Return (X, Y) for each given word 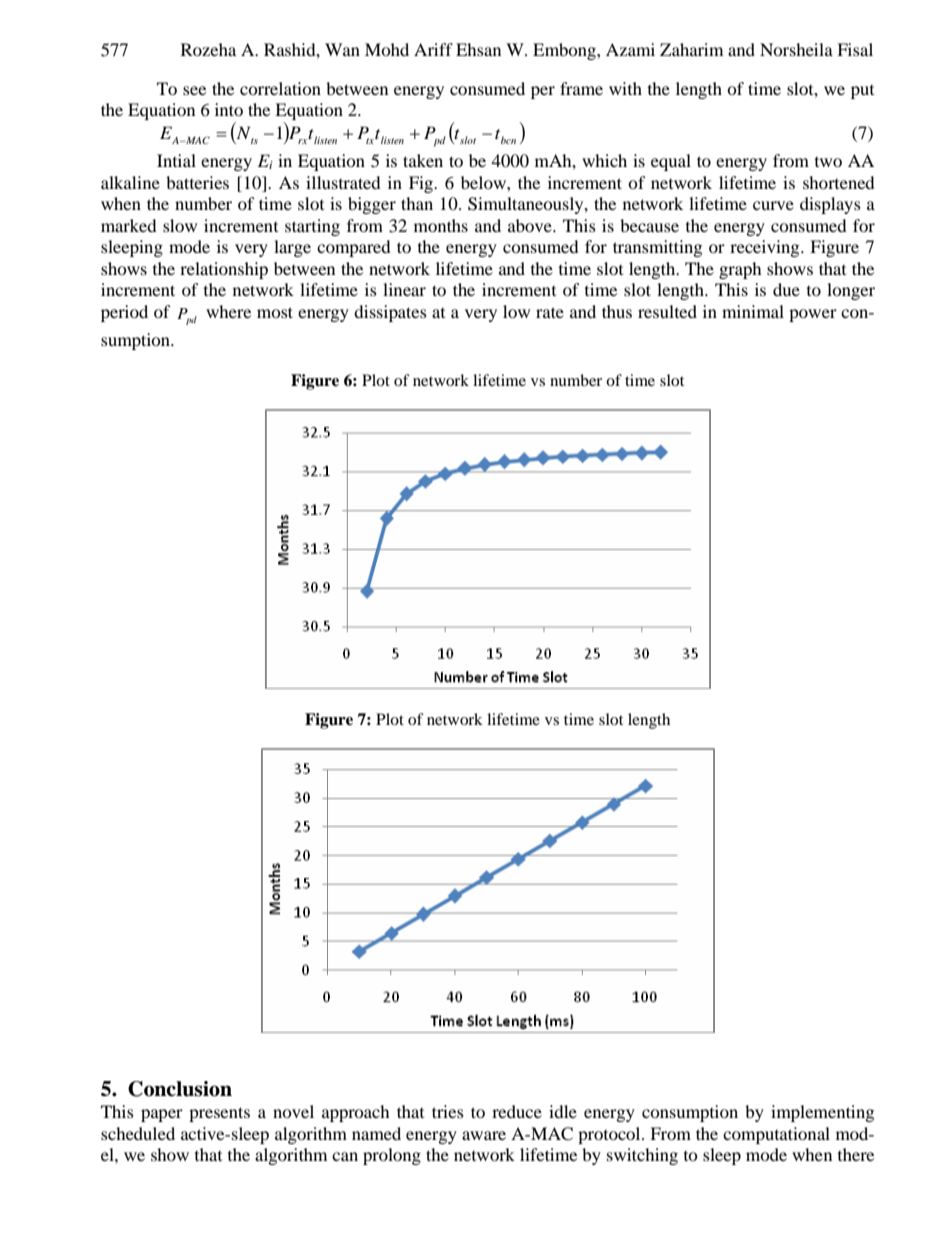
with (625, 88)
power (813, 315)
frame (581, 88)
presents (219, 1114)
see (194, 90)
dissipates (390, 313)
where (228, 311)
